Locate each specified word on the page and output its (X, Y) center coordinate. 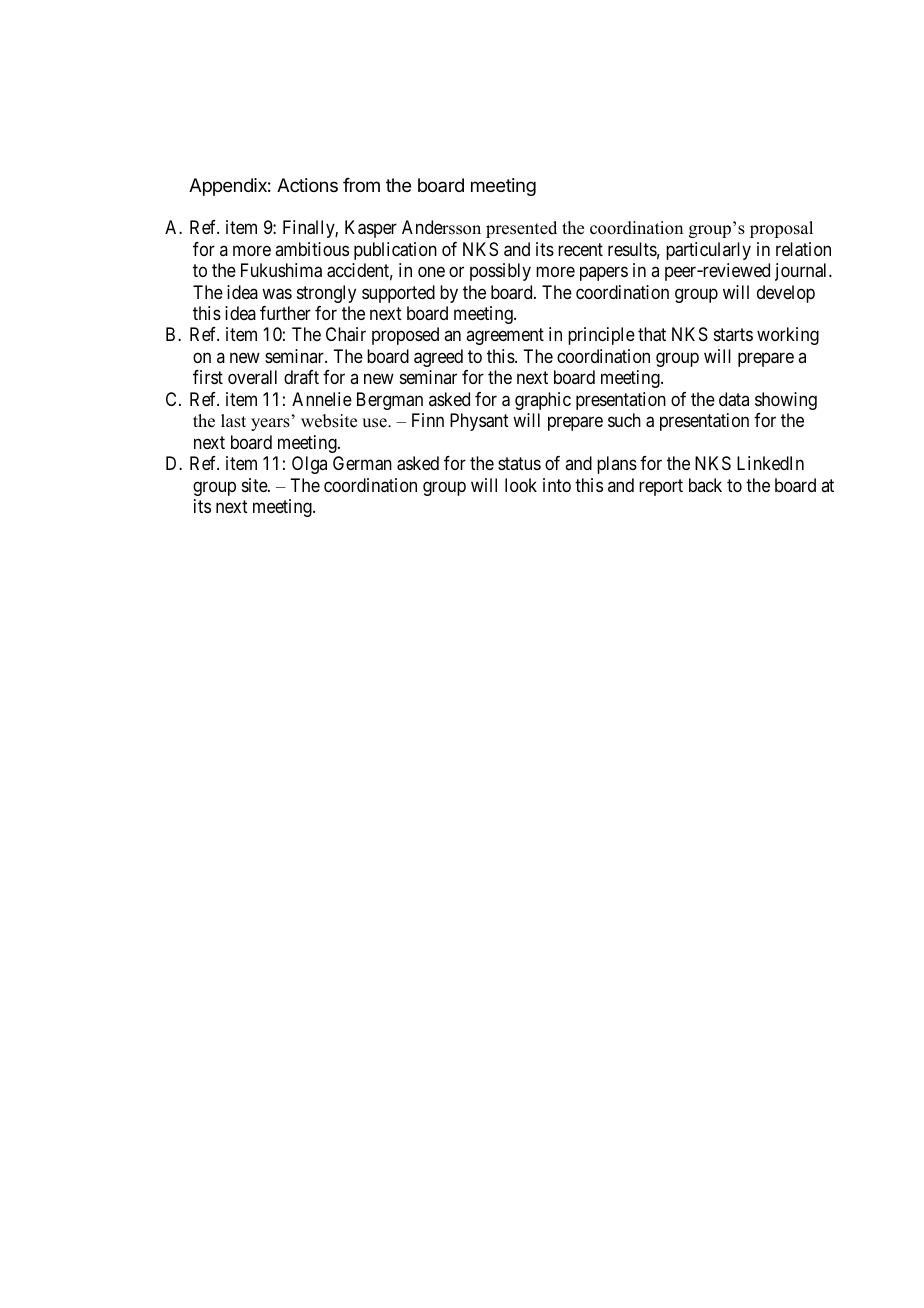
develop (786, 294)
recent (580, 249)
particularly (708, 251)
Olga (309, 465)
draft (301, 377)
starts (733, 335)
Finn (428, 420)
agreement (505, 337)
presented (521, 229)
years (270, 424)
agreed (438, 358)
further (285, 313)
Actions (307, 185)
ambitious (312, 249)
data (734, 399)
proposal (781, 229)
